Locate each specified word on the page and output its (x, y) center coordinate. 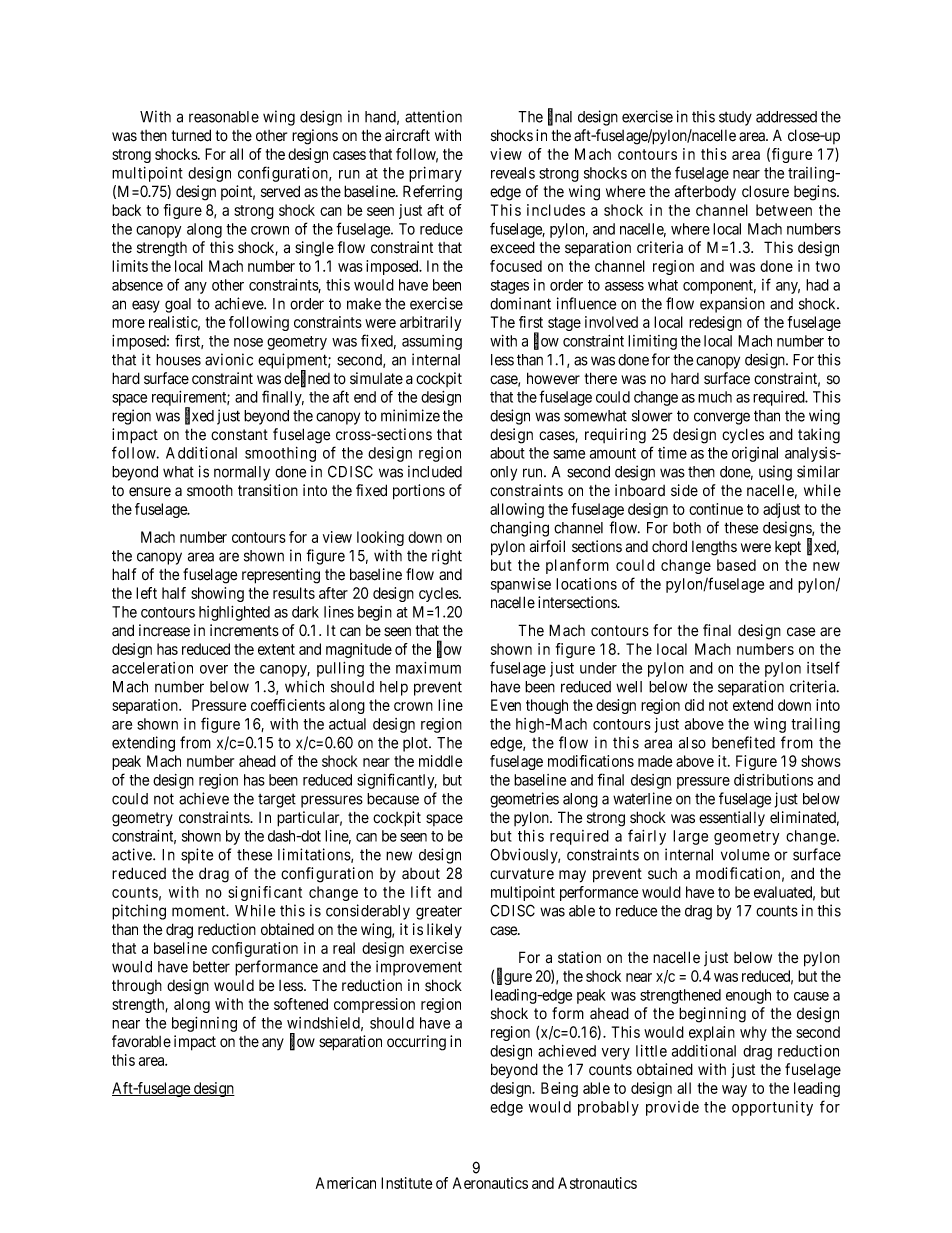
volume (745, 855)
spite (197, 856)
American (346, 1183)
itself (823, 667)
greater (439, 912)
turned (191, 135)
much (715, 397)
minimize (410, 415)
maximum (428, 668)
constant (239, 435)
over (214, 669)
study (735, 118)
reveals (513, 173)
